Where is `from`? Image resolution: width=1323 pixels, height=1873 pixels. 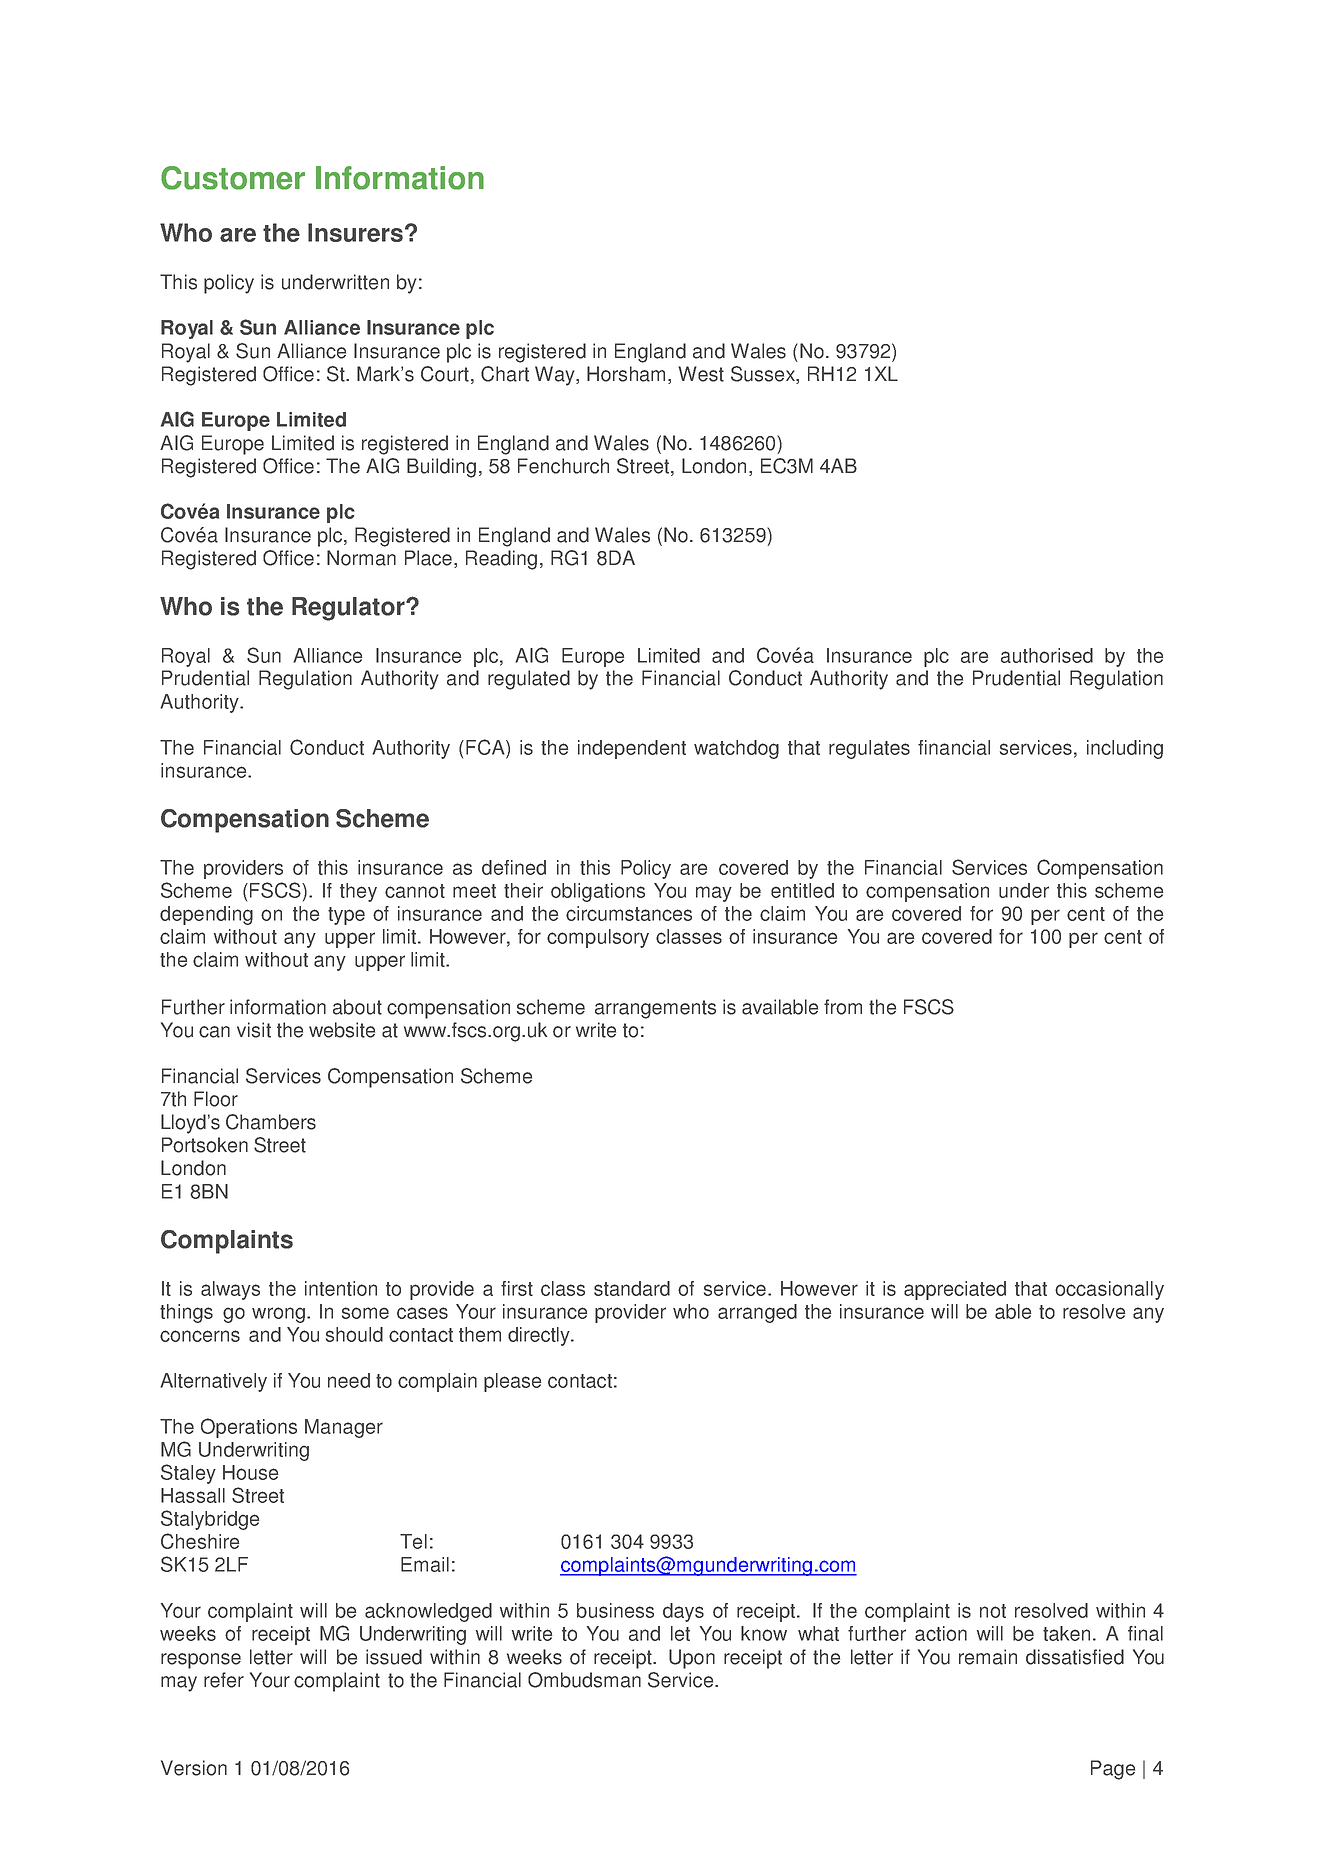
from is located at coordinates (843, 1007).
